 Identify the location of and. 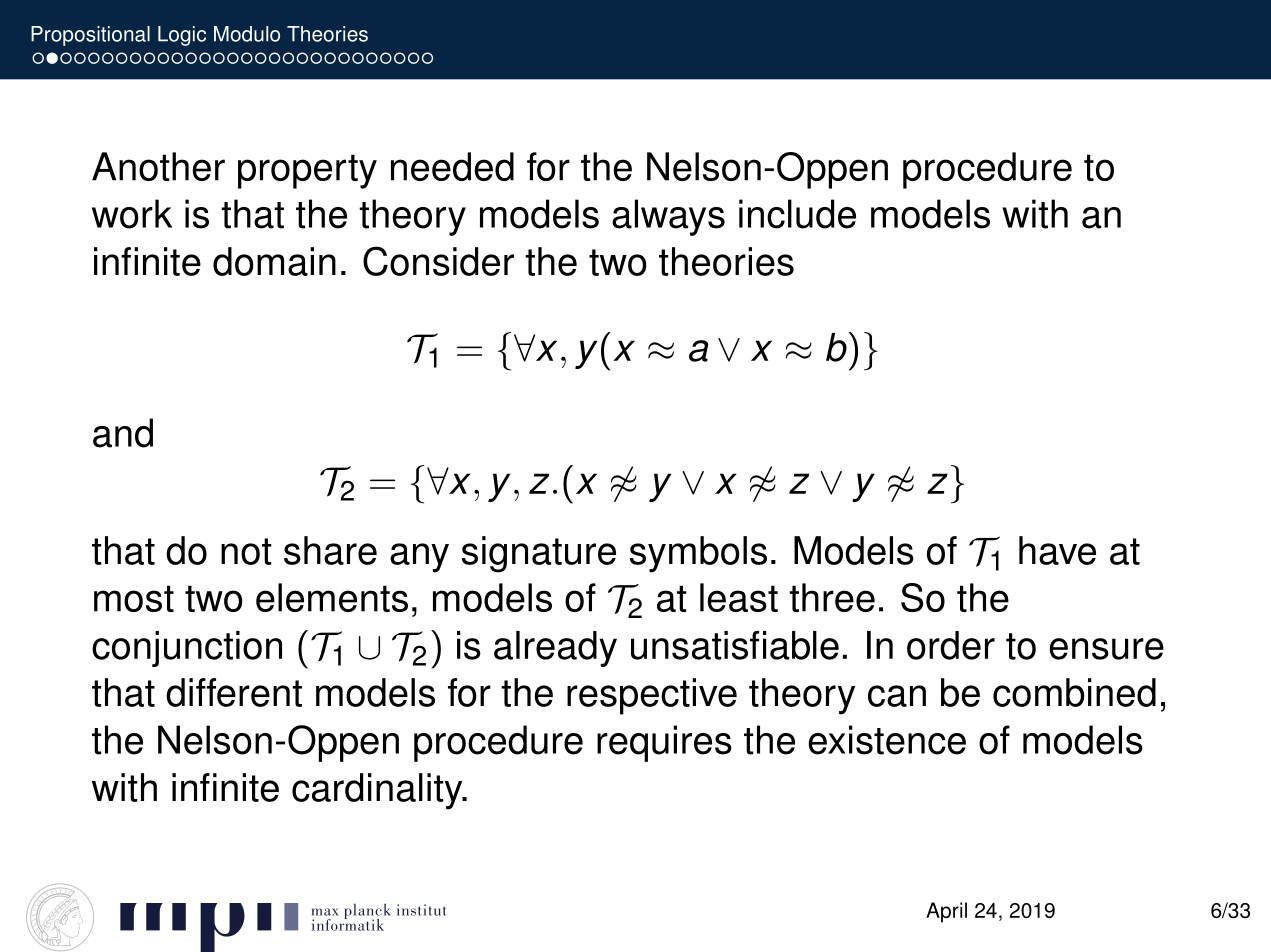
(123, 433).
